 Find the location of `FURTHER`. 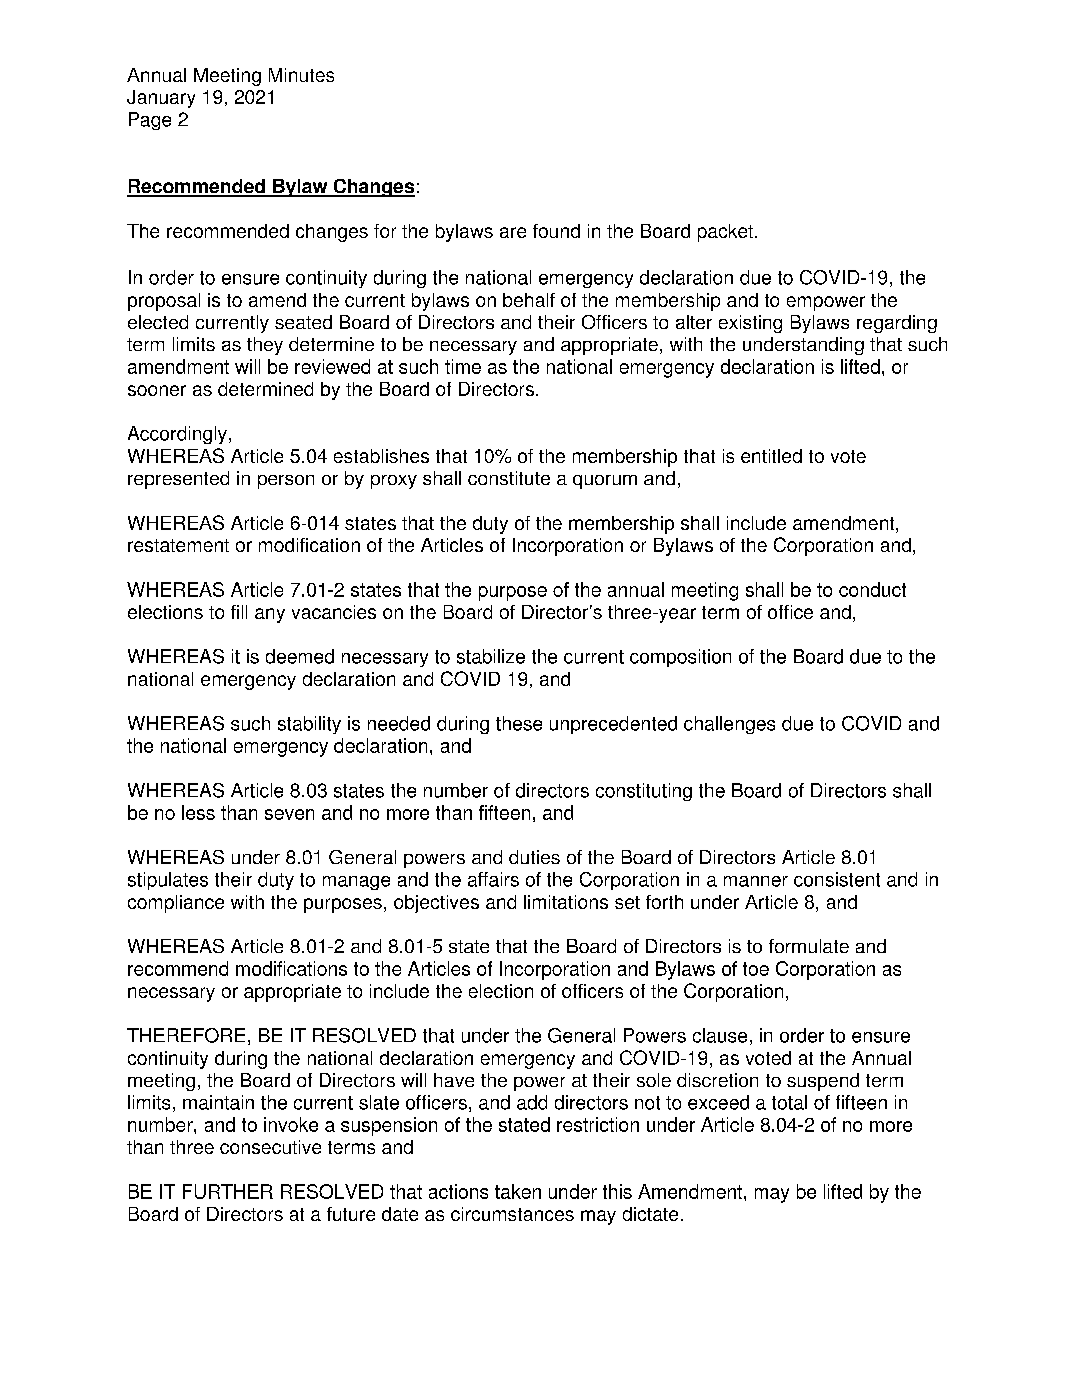

FURTHER is located at coordinates (228, 1191).
